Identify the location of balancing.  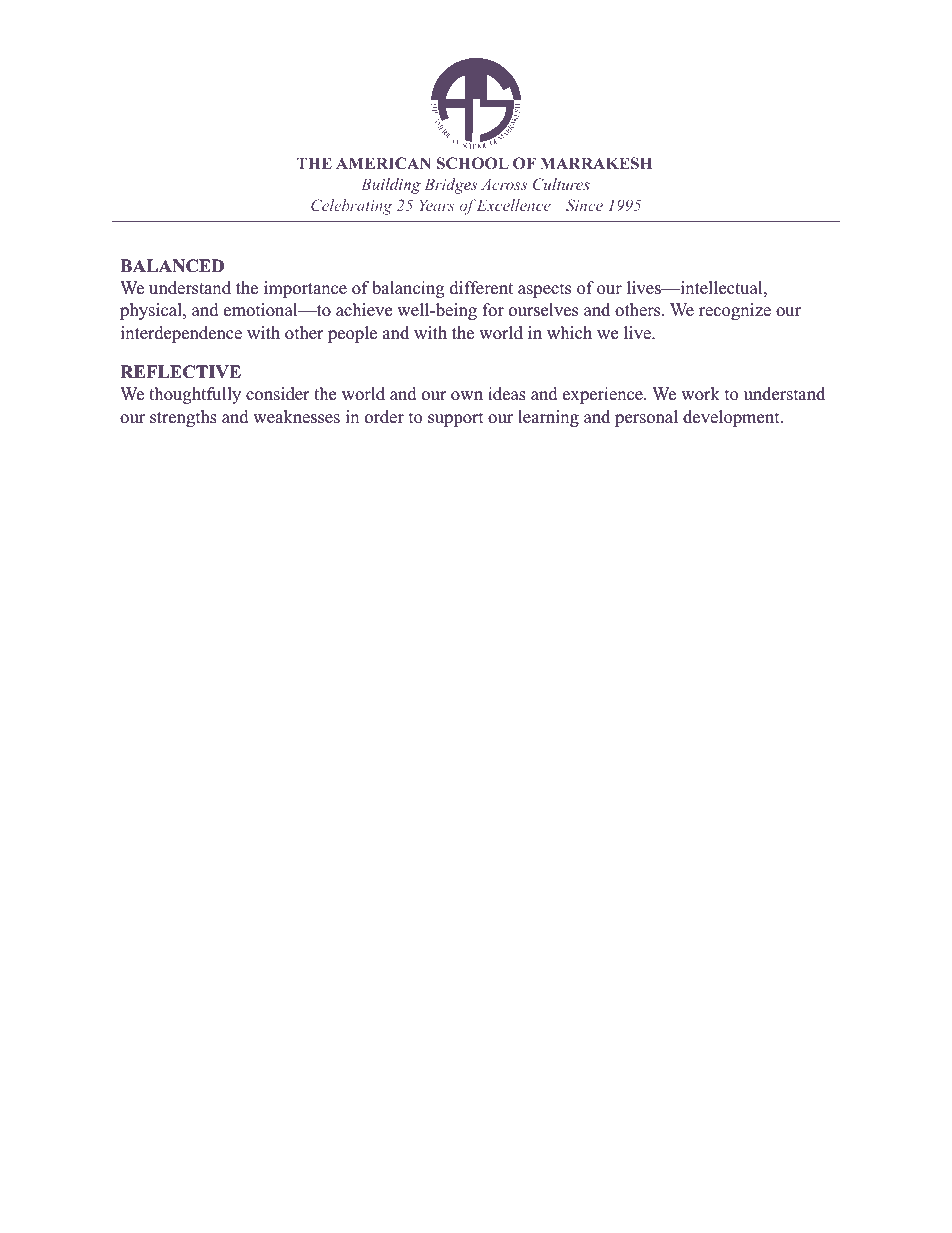
(408, 289).
